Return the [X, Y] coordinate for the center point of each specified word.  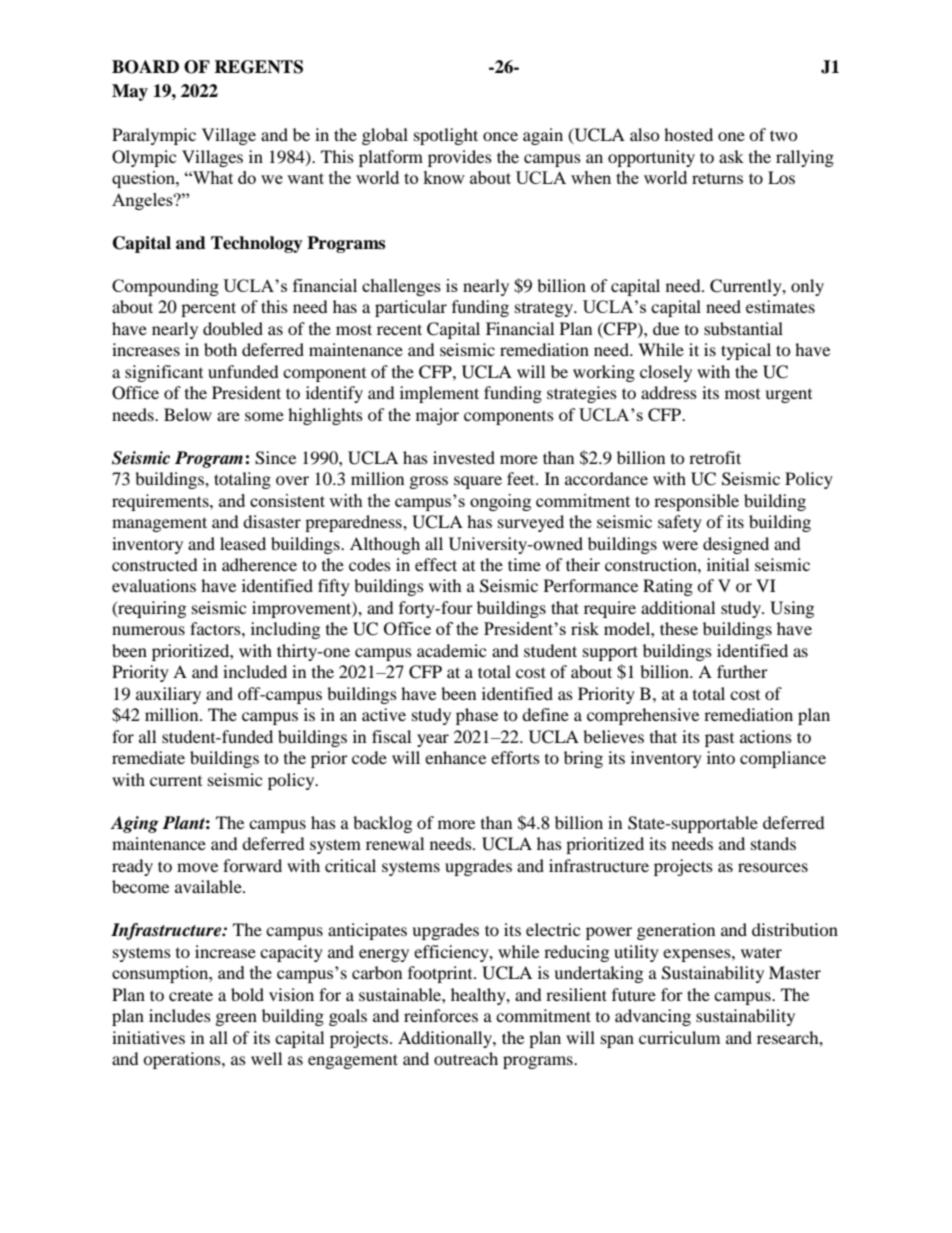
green [236, 1019]
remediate [148, 757]
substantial [743, 328]
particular [411, 308]
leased [243, 543]
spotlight [446, 136]
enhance [455, 757]
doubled [233, 328]
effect [436, 564]
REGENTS [258, 67]
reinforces [441, 1015]
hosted [688, 134]
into [721, 757]
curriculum [679, 1037]
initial [728, 564]
